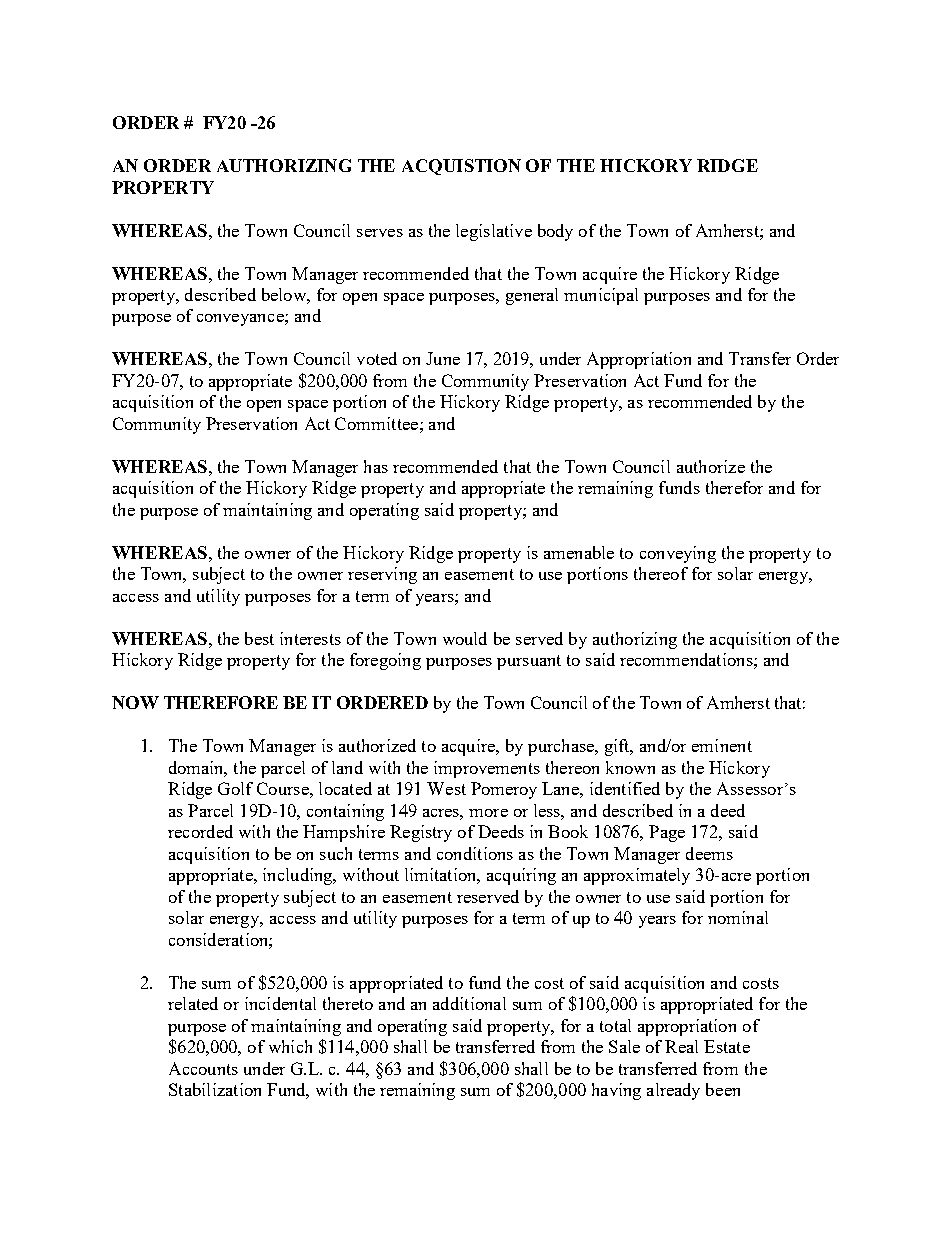 This document has height=1233, width=952. I want to click on serves, so click(380, 233).
